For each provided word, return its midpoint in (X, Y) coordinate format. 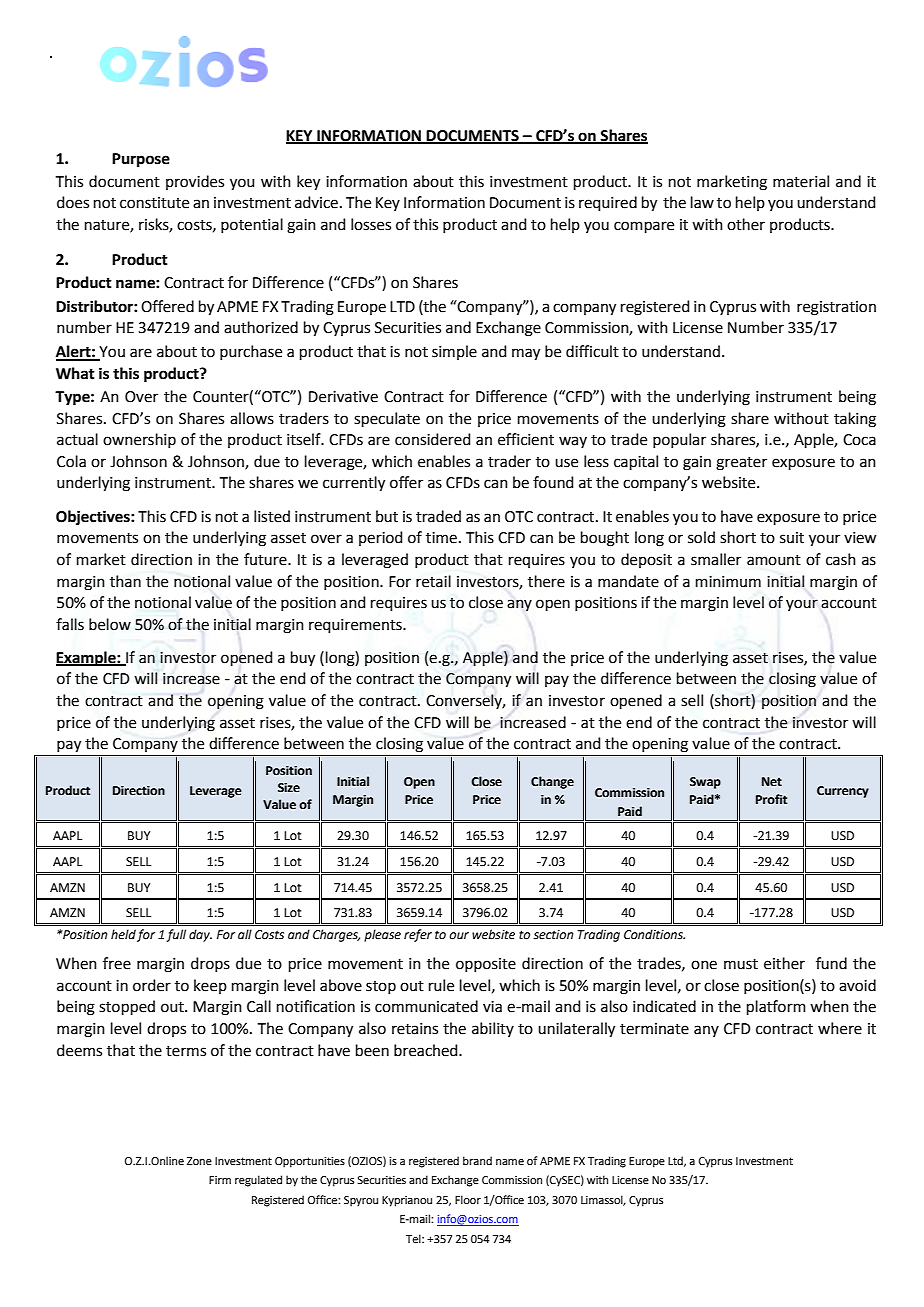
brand (477, 1160)
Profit (771, 799)
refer (418, 935)
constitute (154, 203)
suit (792, 538)
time (441, 538)
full (176, 935)
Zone (199, 1161)
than (125, 581)
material (801, 181)
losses (371, 224)
